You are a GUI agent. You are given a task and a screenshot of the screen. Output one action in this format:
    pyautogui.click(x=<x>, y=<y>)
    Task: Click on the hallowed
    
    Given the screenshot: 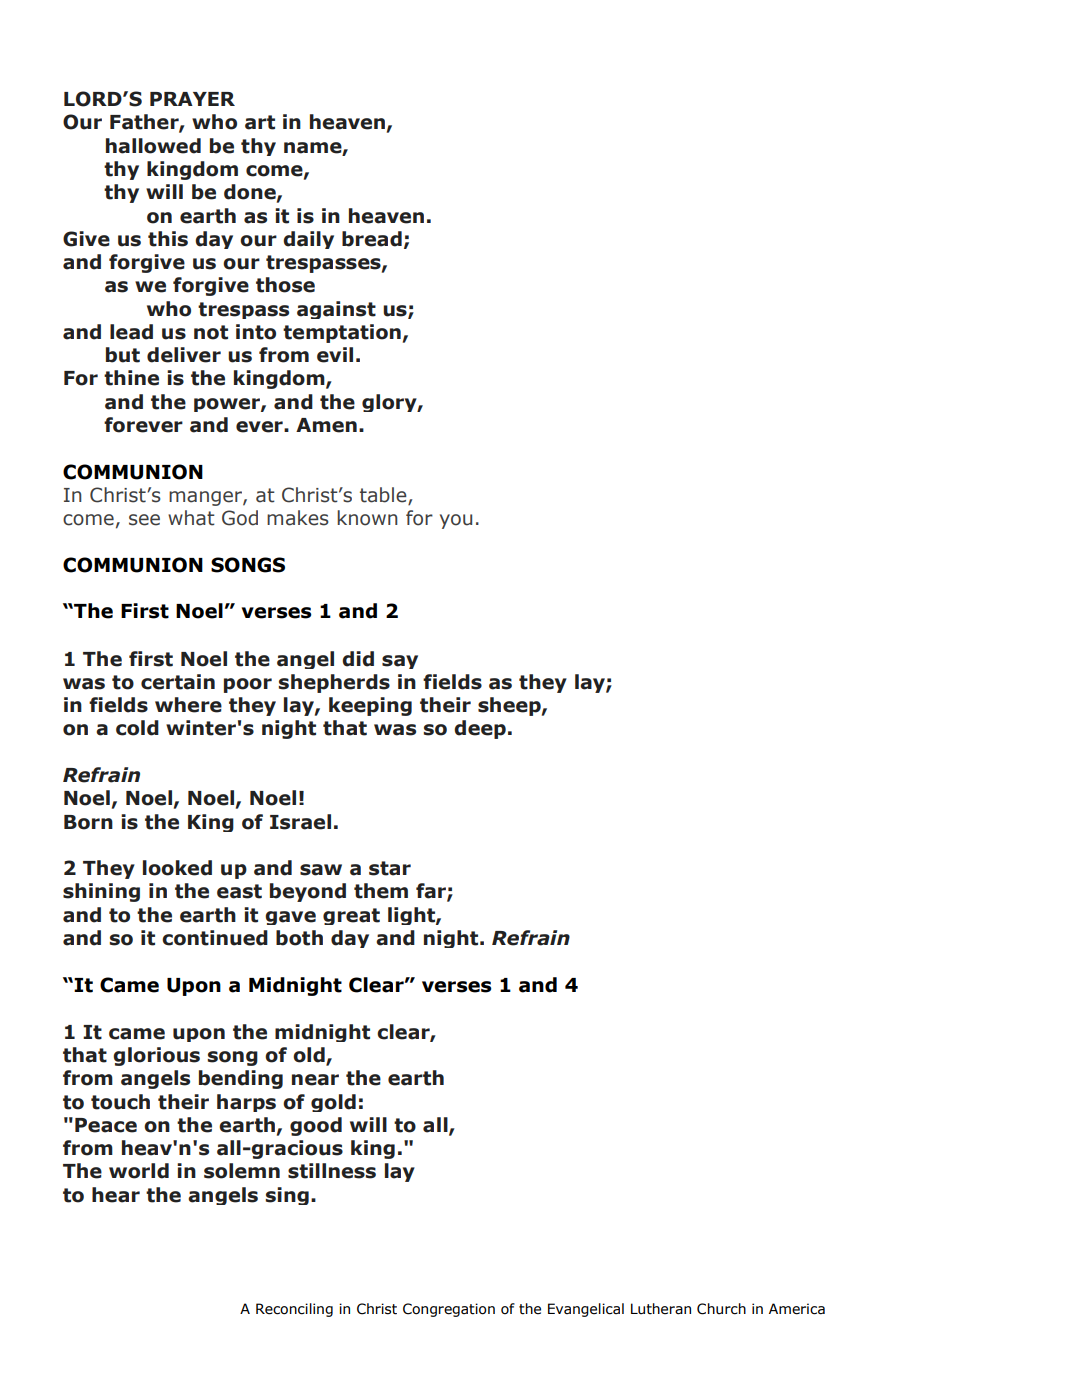 What is the action you would take?
    pyautogui.click(x=153, y=146)
